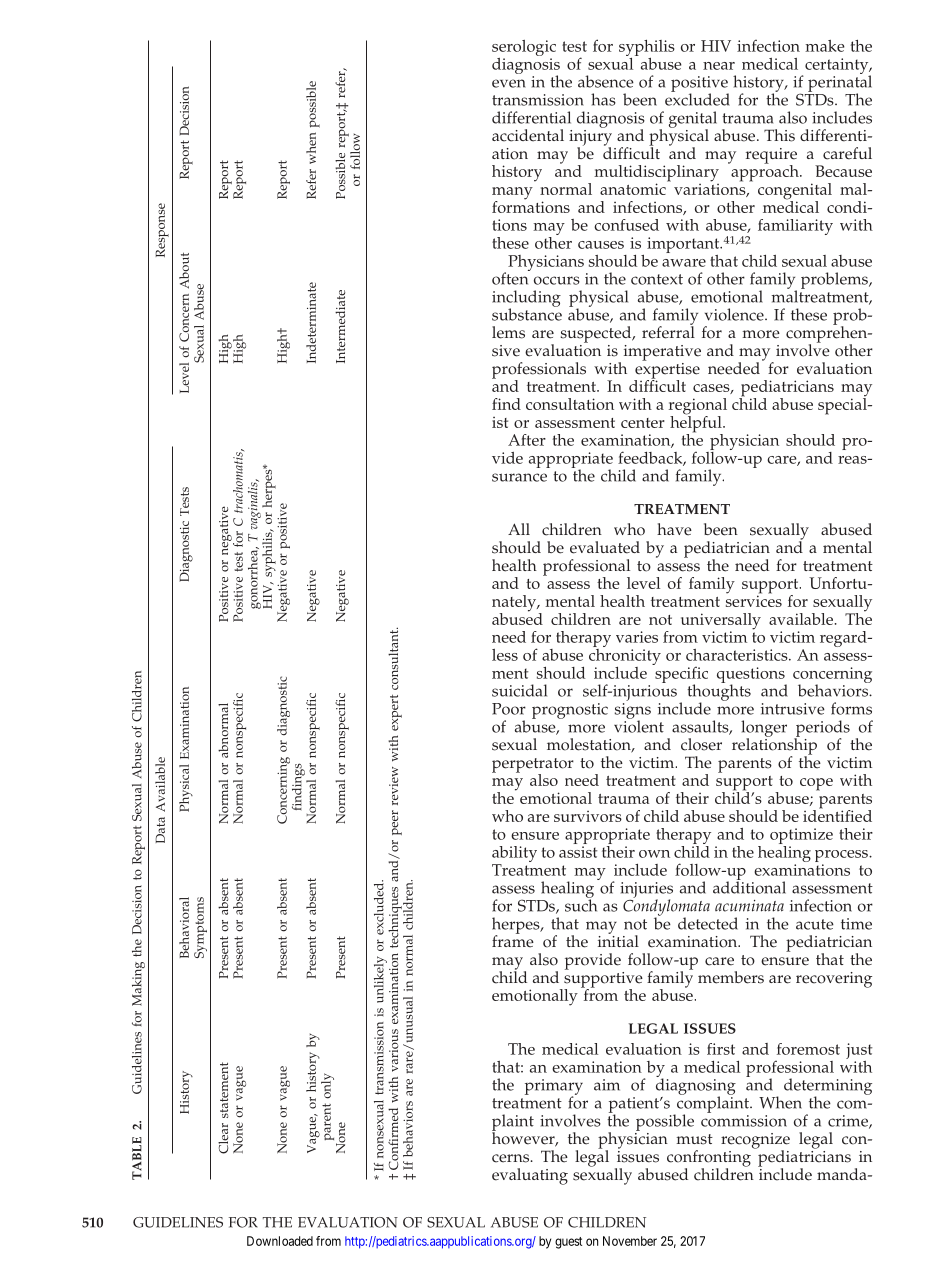 The image size is (952, 1275). Describe the element at coordinates (697, 424) in the image. I see `helpful` at that location.
